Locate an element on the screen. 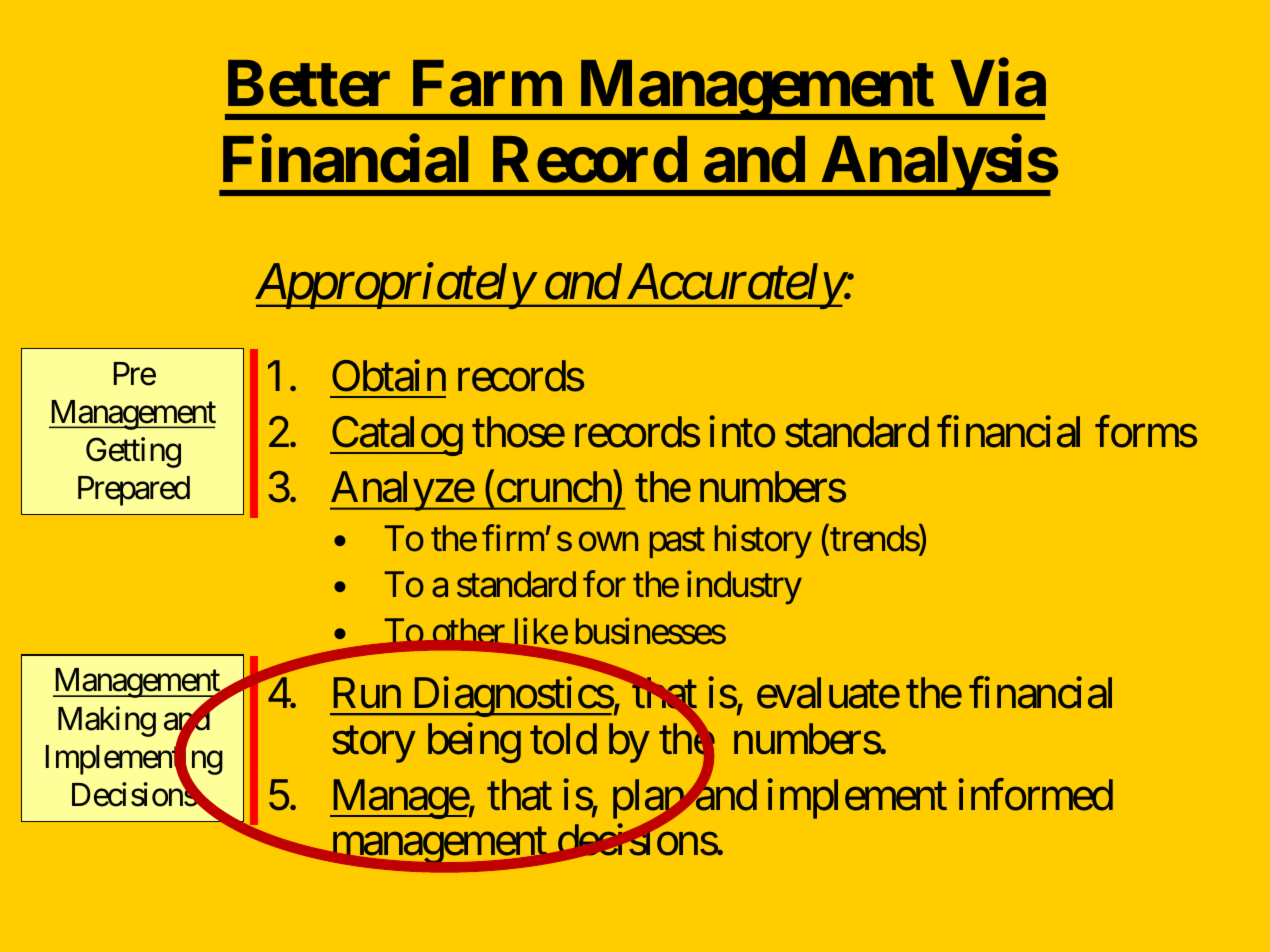  Better is located at coordinates (309, 84).
